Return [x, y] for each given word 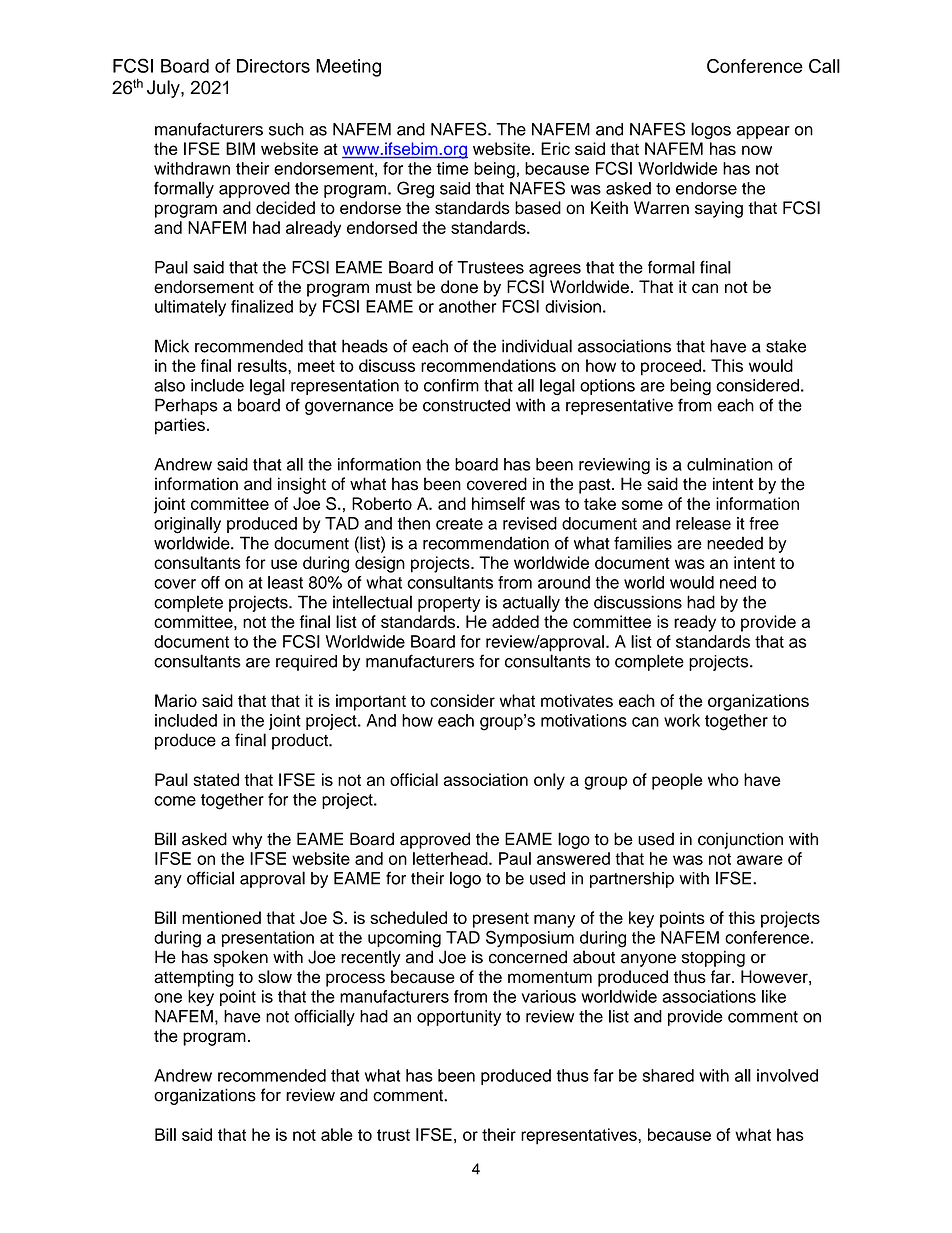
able [337, 1134]
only [549, 781]
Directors [273, 66]
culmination [730, 464]
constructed [466, 405]
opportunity [459, 1018]
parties [180, 426]
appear [763, 132]
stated [216, 779]
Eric [555, 148]
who [723, 779]
